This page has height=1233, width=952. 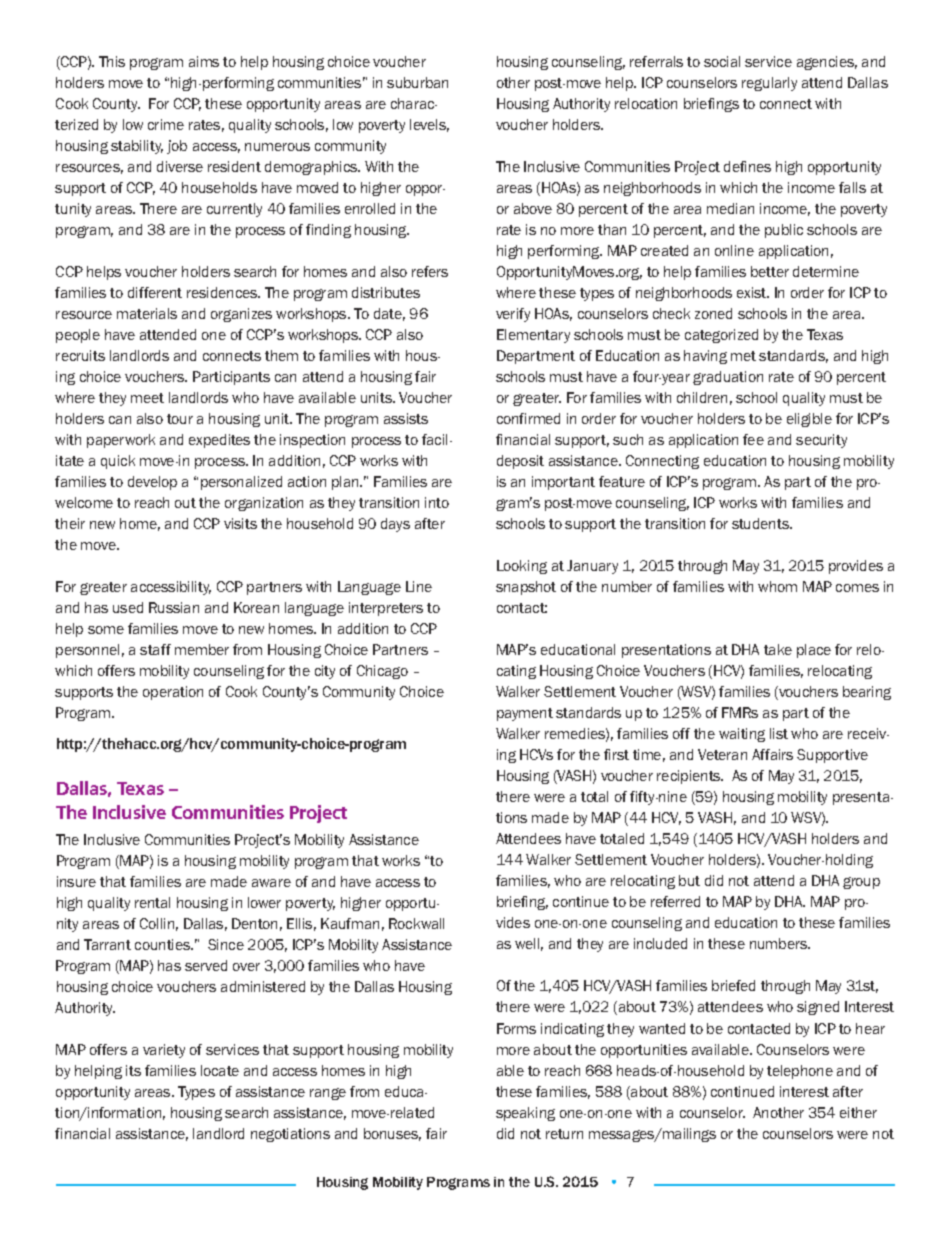 What do you see at coordinates (417, 82) in the page?
I see `suburban` at bounding box center [417, 82].
